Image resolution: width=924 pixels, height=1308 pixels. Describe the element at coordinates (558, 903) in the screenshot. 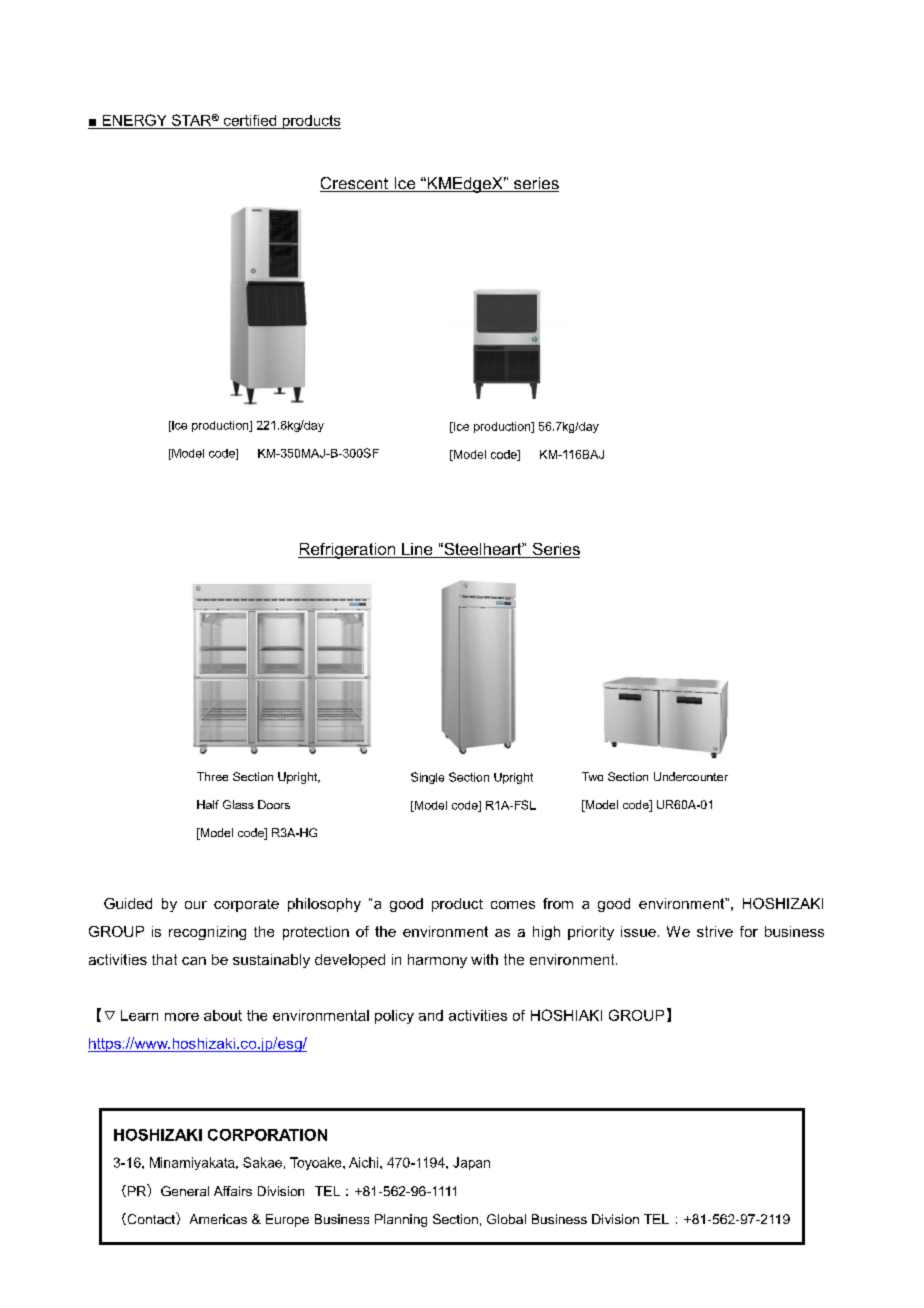

I see `from` at that location.
